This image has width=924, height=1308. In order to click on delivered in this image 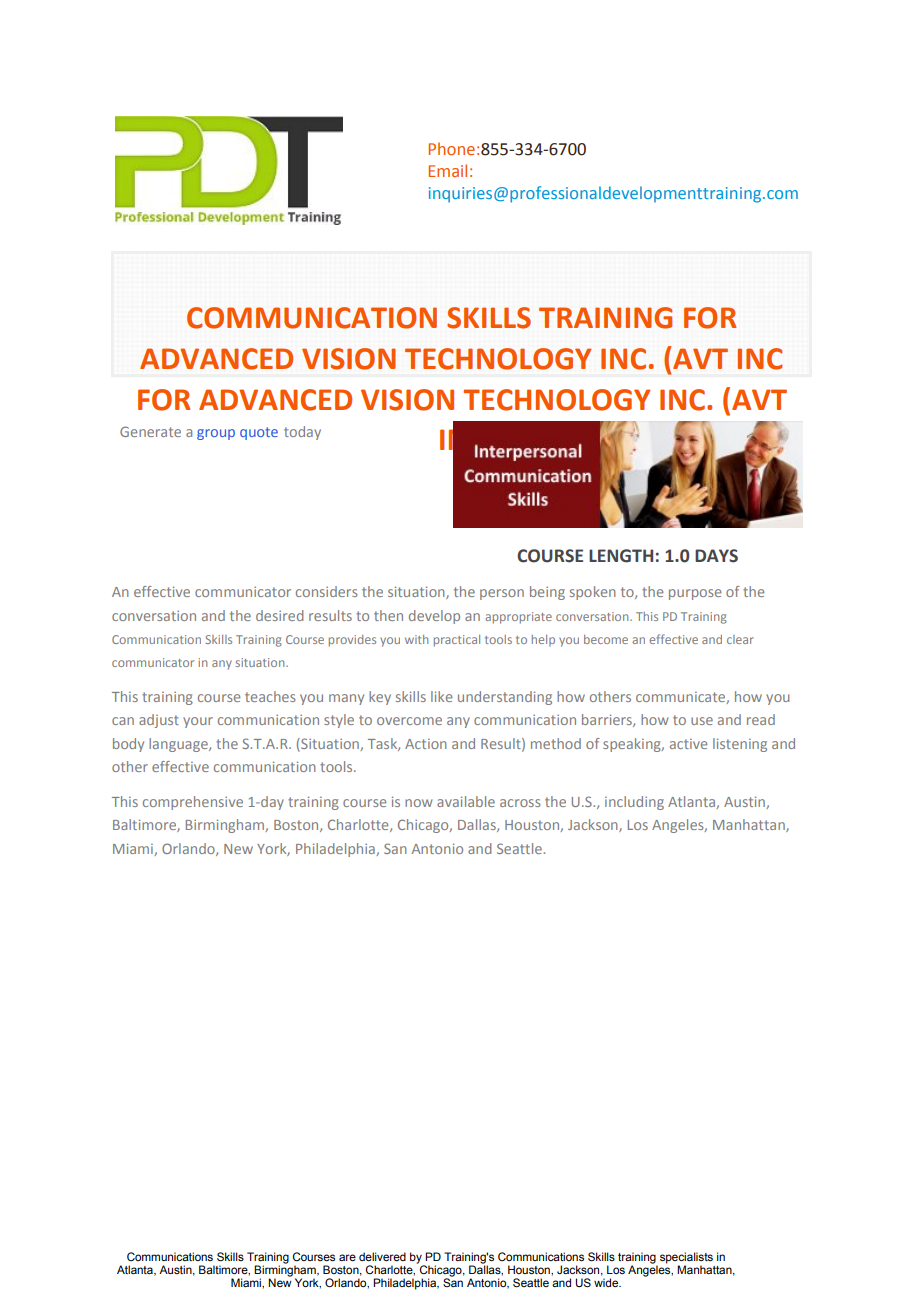, I will do `click(382, 1256)`.
